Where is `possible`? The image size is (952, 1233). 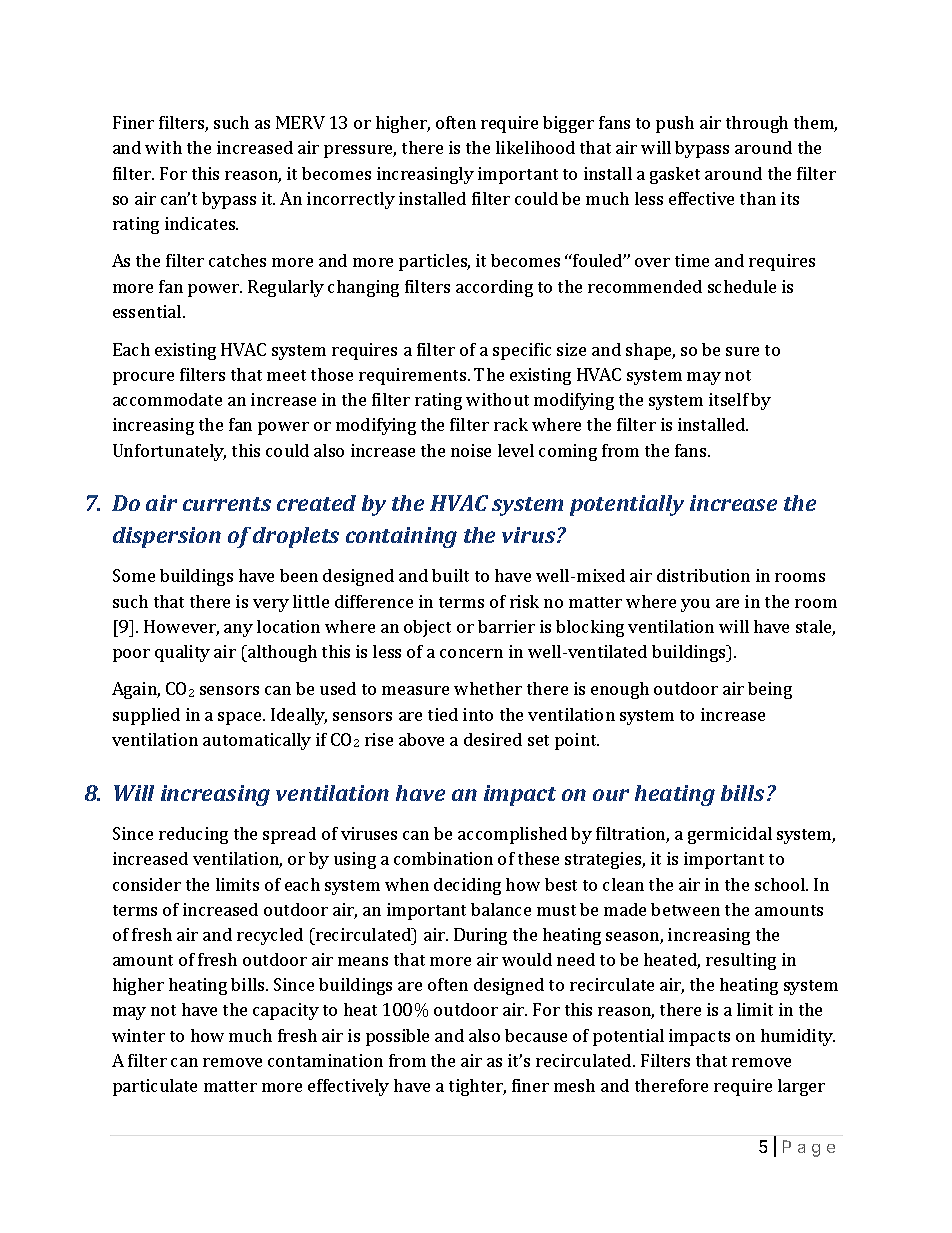 possible is located at coordinates (397, 1037).
